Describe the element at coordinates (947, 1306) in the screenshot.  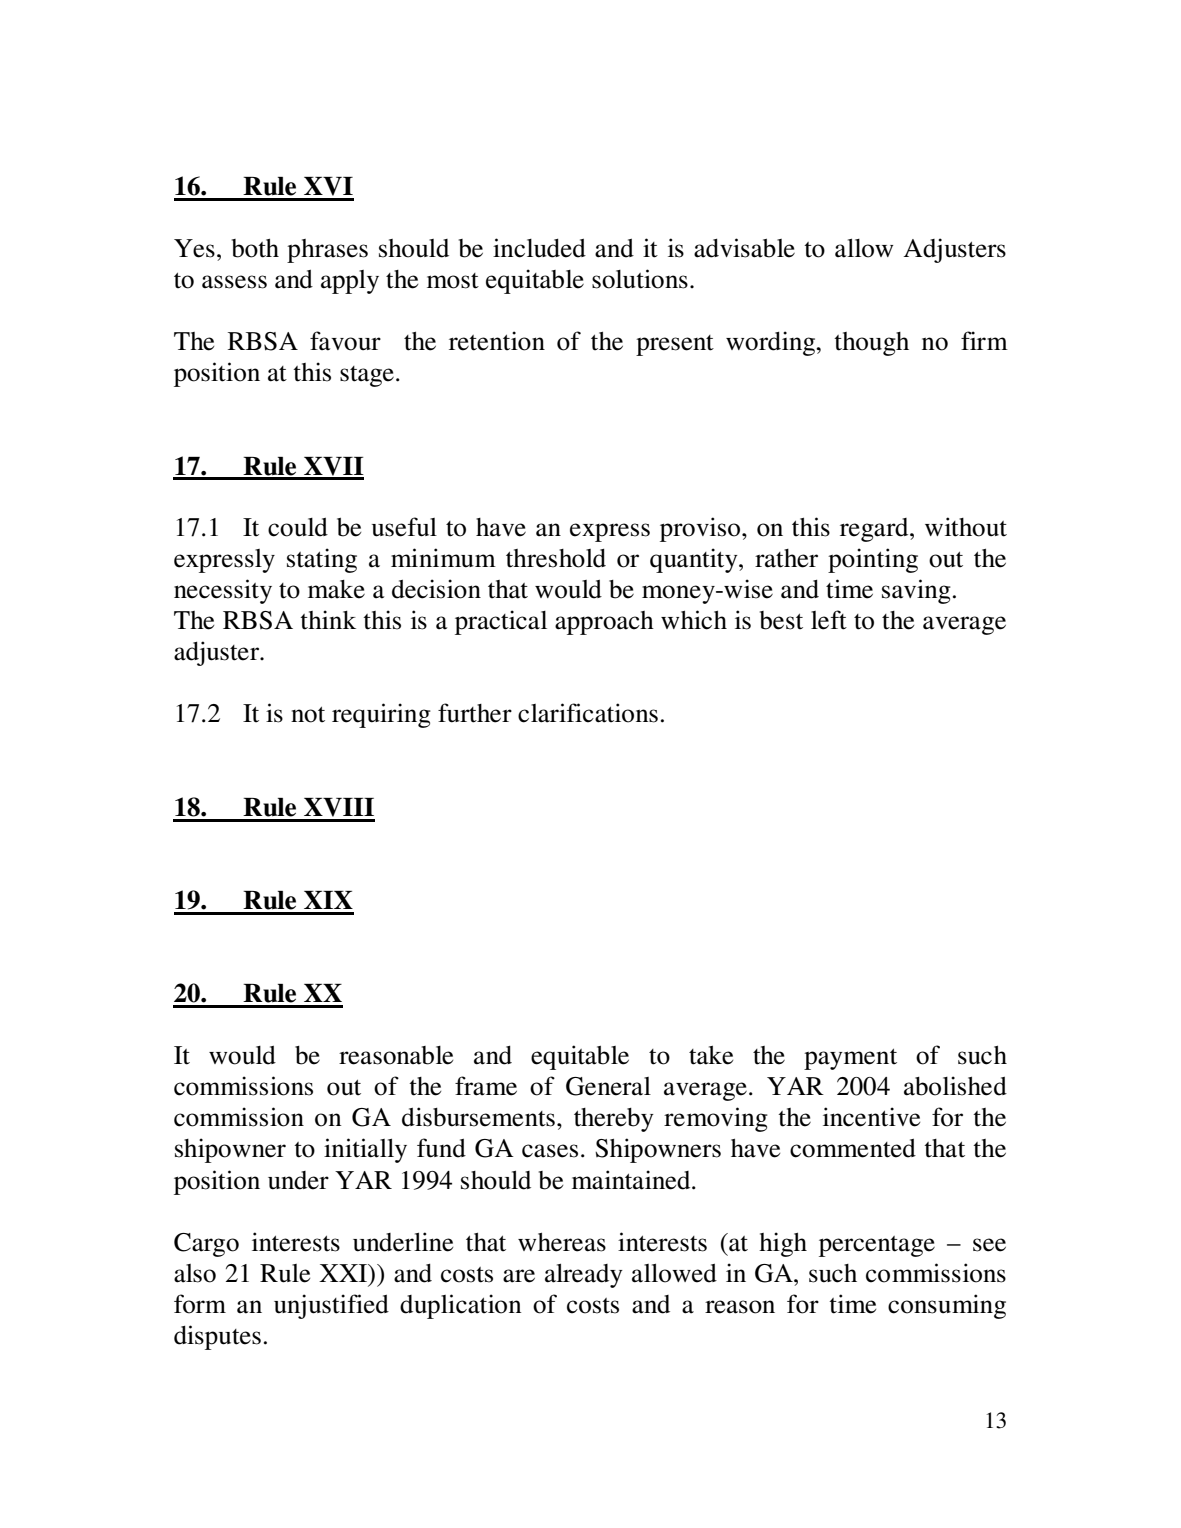
I see `consuming` at that location.
